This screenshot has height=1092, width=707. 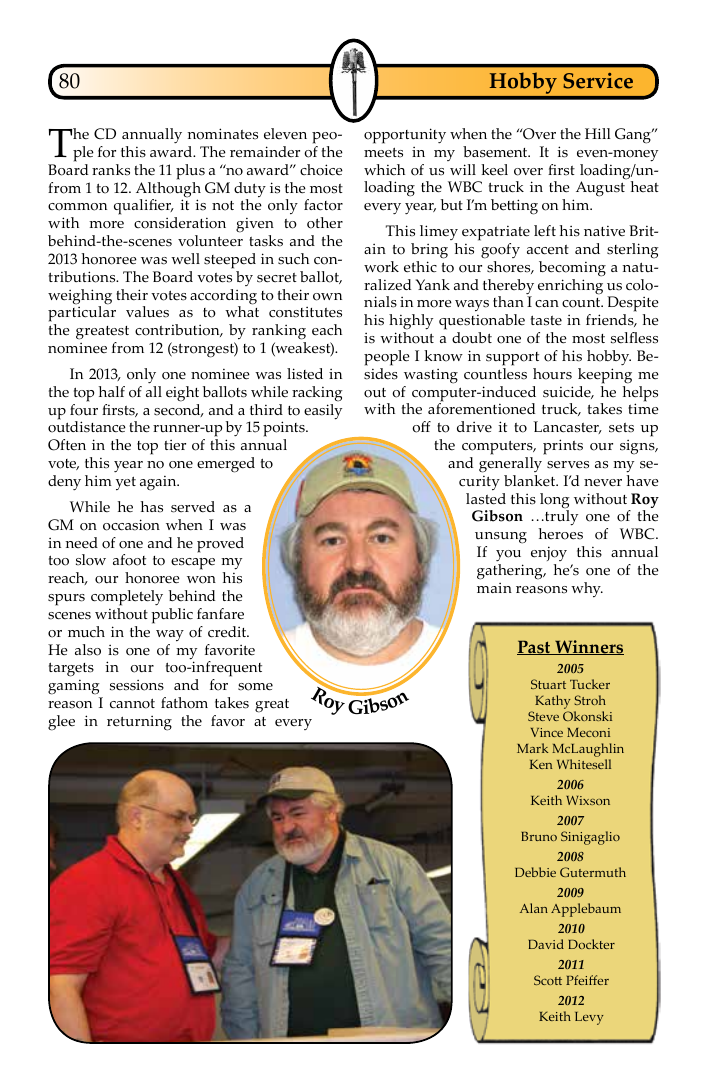 I want to click on Pfeiffer, so click(x=587, y=980).
